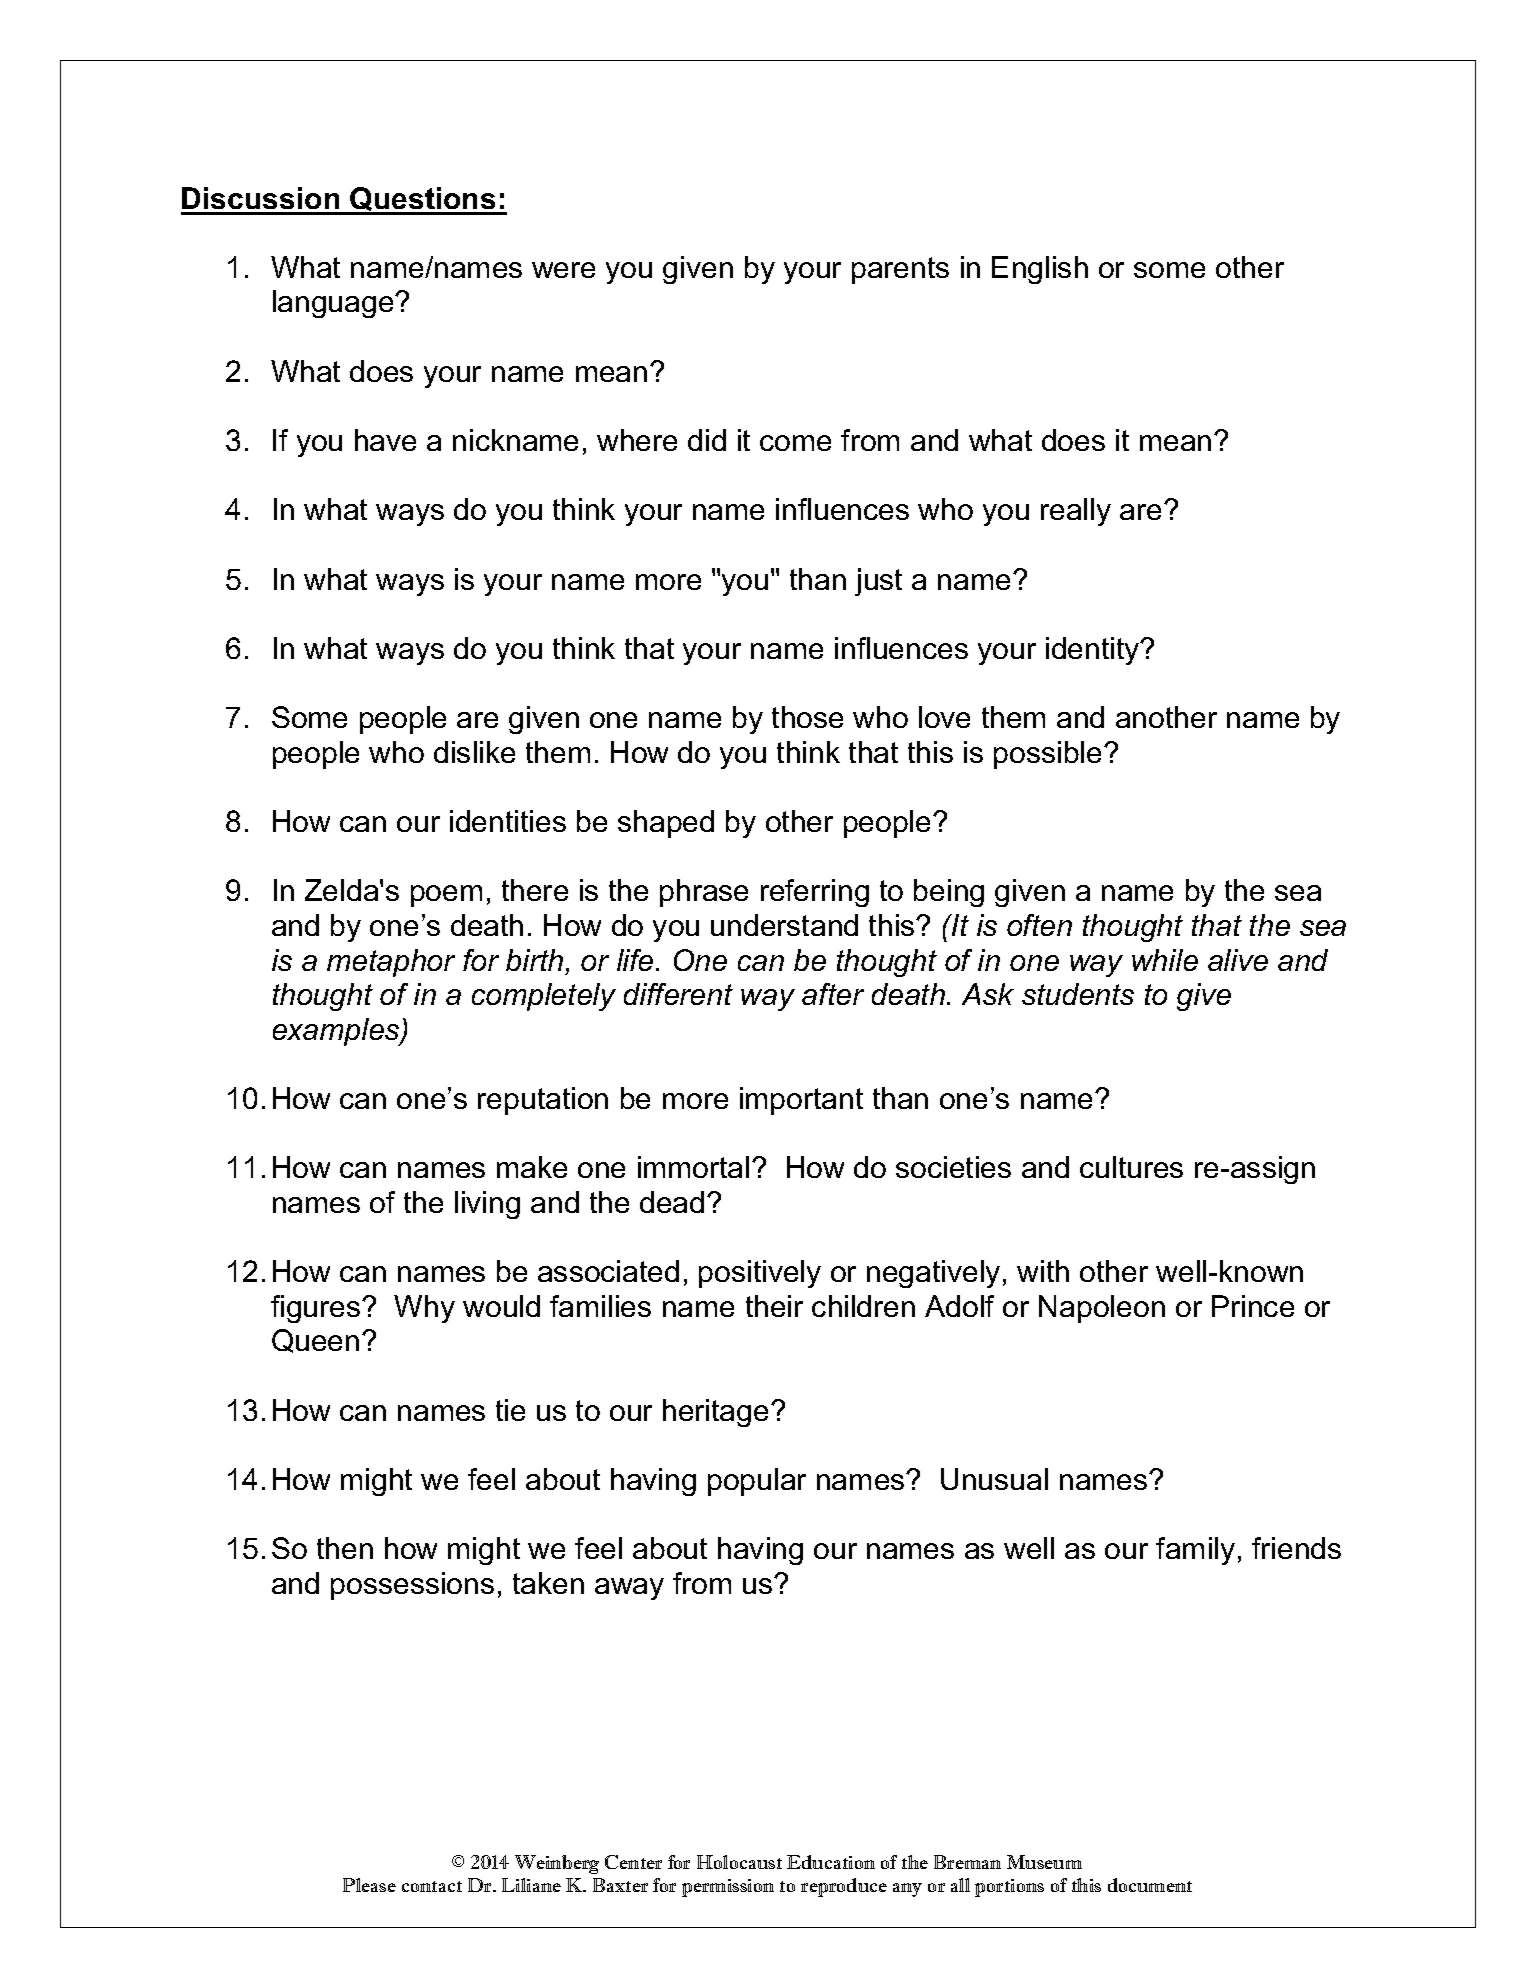  I want to click on cultures, so click(1131, 1167).
